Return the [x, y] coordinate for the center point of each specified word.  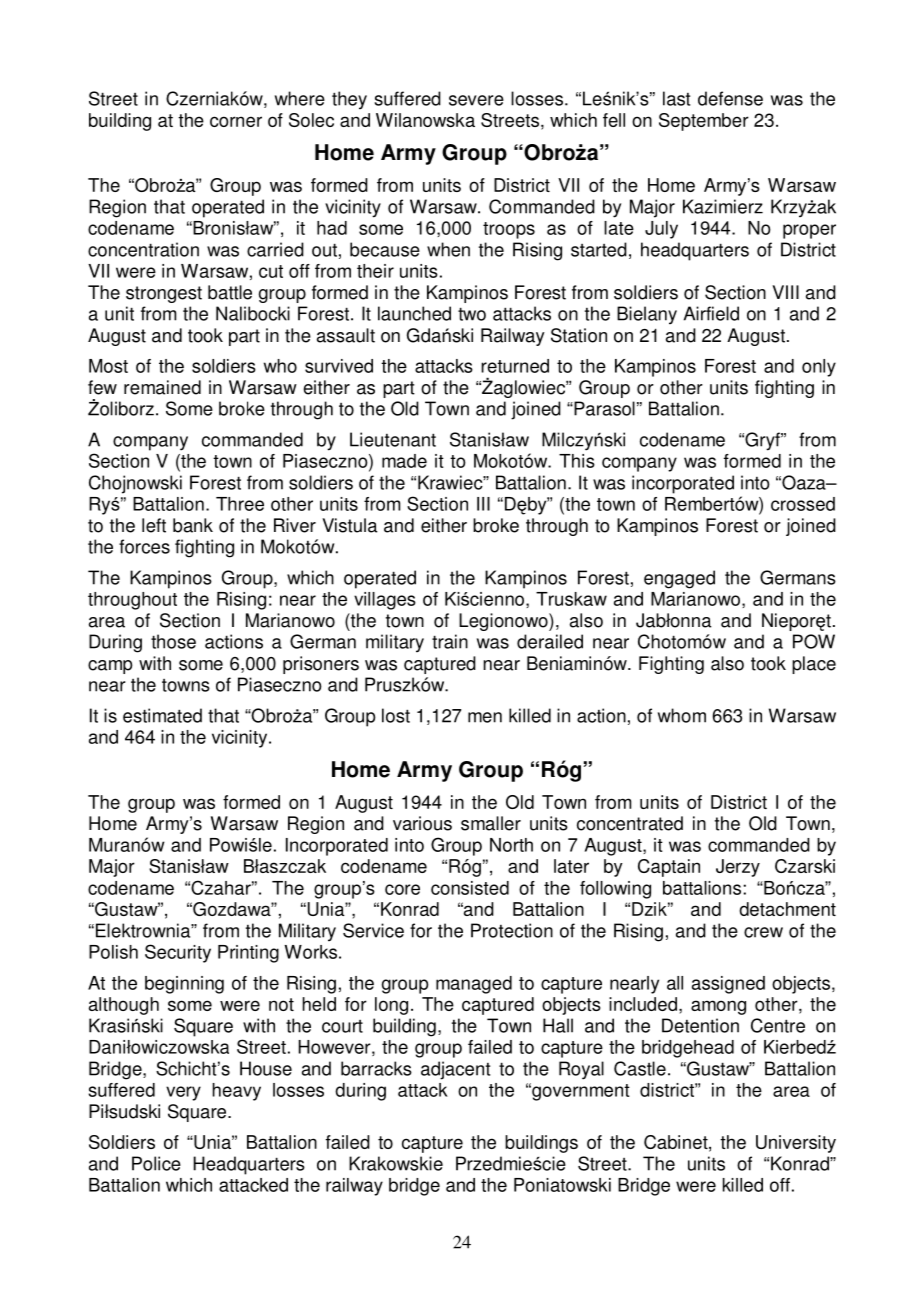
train [450, 641]
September [704, 122]
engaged [679, 579]
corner [236, 121]
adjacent [455, 1070]
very [183, 1093]
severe [476, 100]
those [173, 641]
